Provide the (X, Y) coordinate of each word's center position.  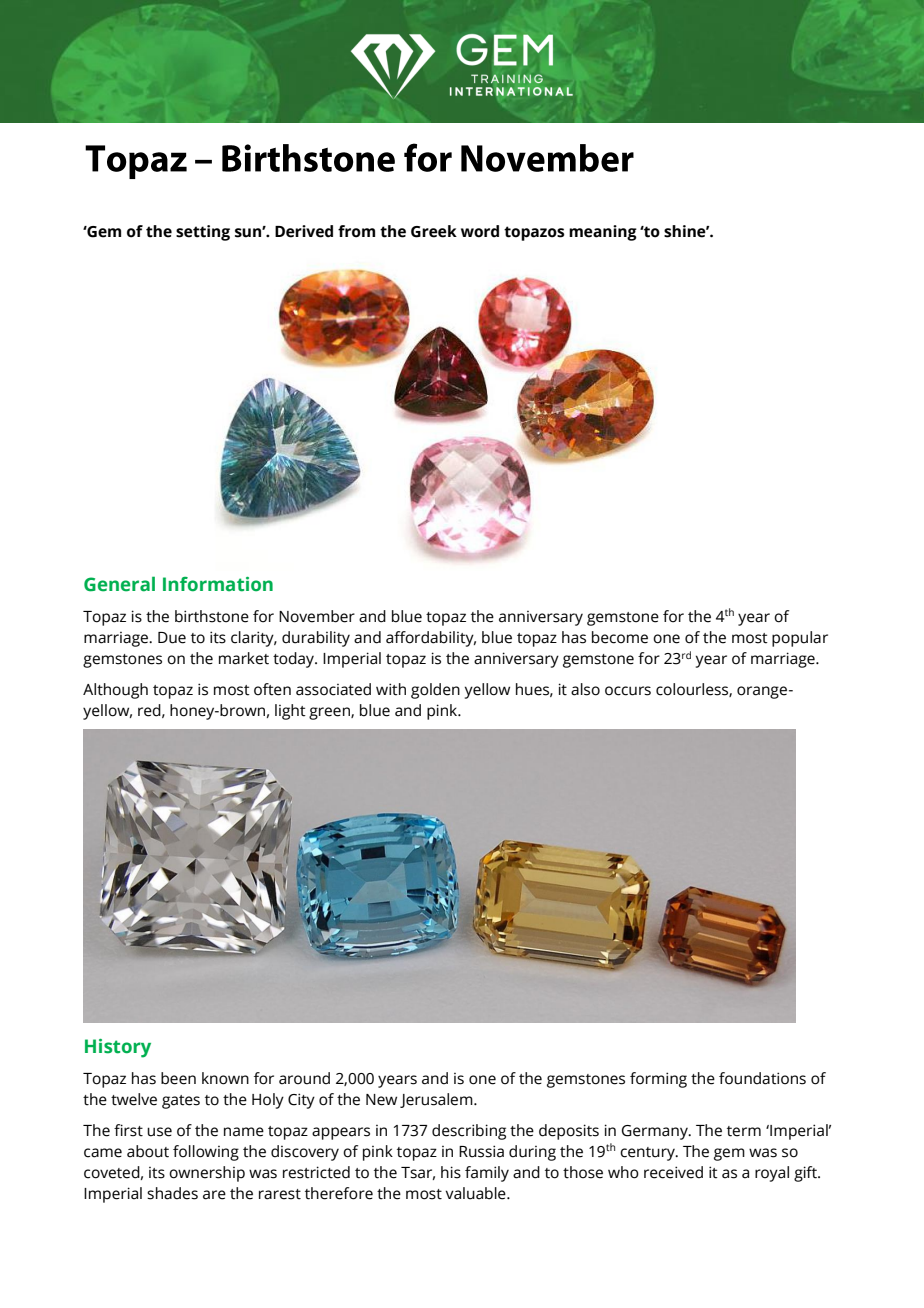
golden (435, 691)
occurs (628, 691)
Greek (434, 231)
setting (203, 233)
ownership (207, 1174)
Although (115, 691)
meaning (603, 233)
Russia (481, 1151)
